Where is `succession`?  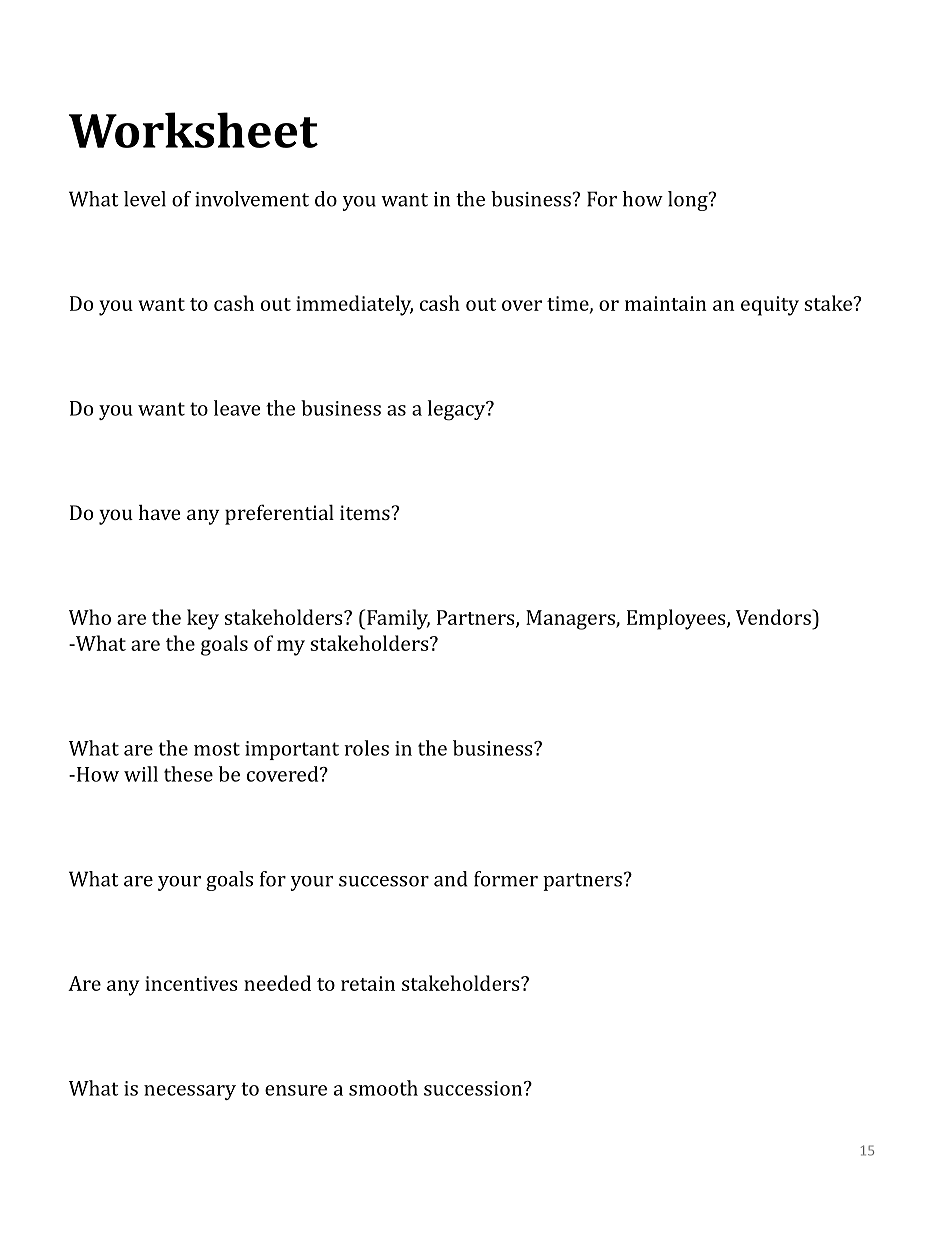 succession is located at coordinates (474, 1088).
